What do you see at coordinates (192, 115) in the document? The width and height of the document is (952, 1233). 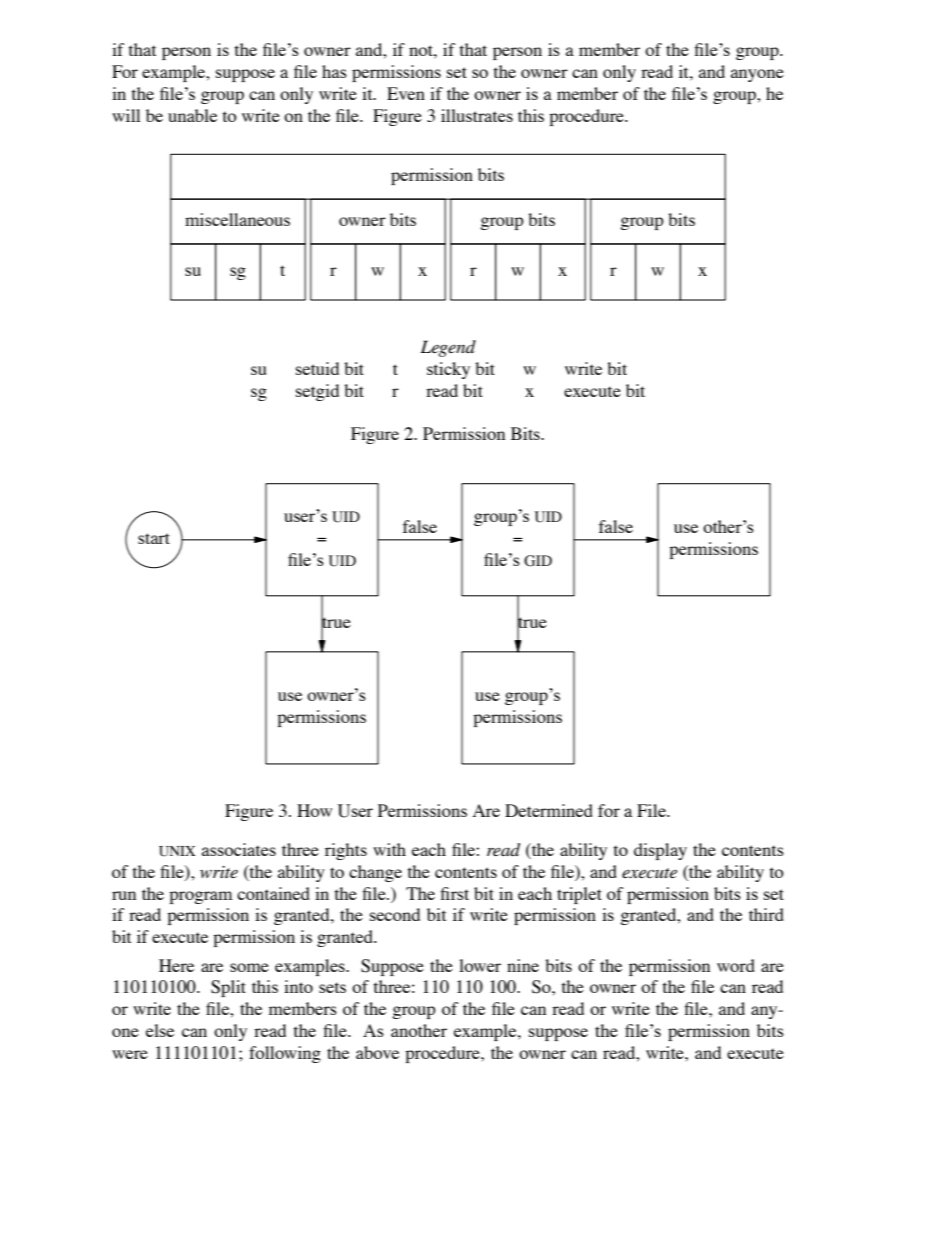 I see `unable` at bounding box center [192, 115].
